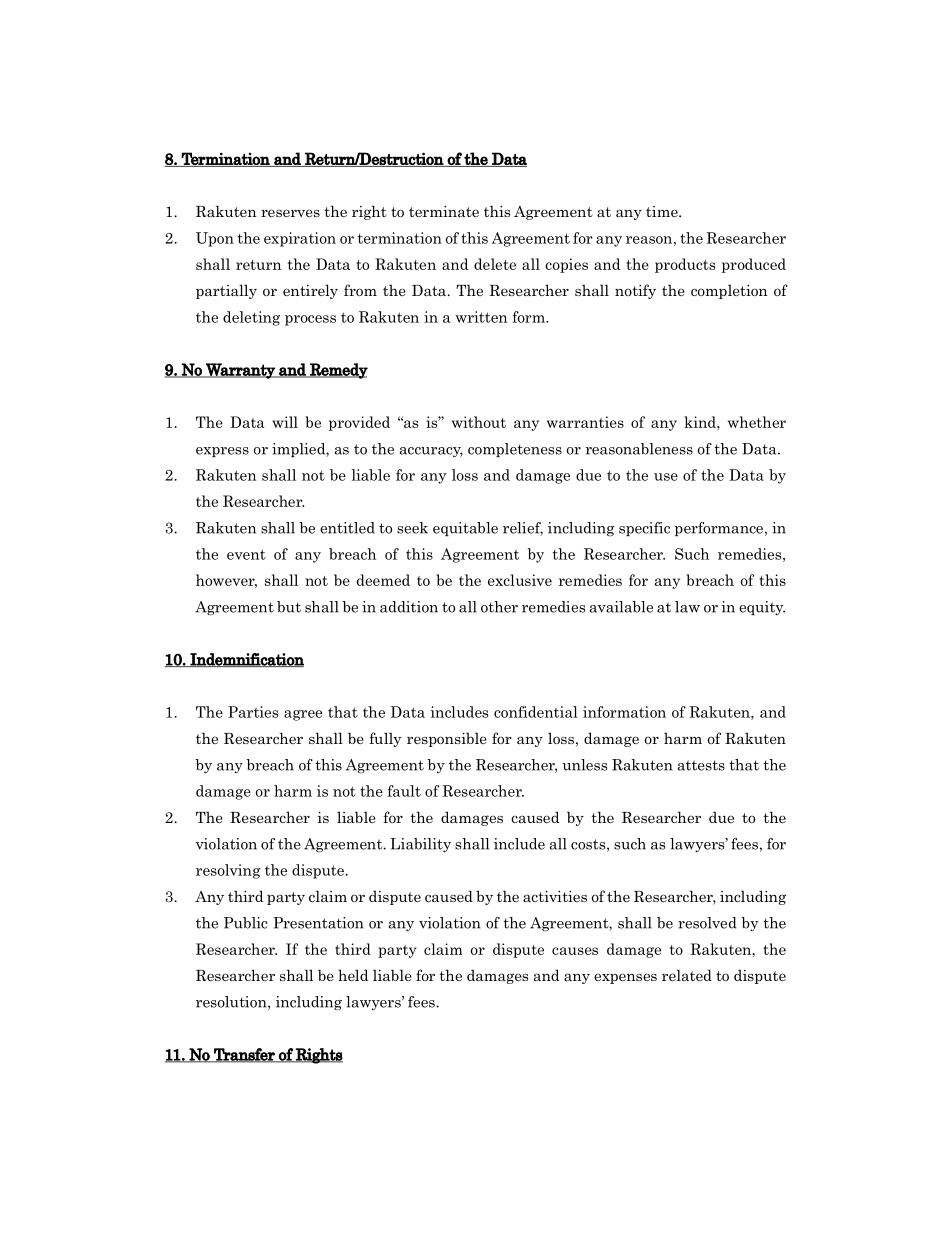  What do you see at coordinates (495, 264) in the image?
I see `delete` at bounding box center [495, 264].
